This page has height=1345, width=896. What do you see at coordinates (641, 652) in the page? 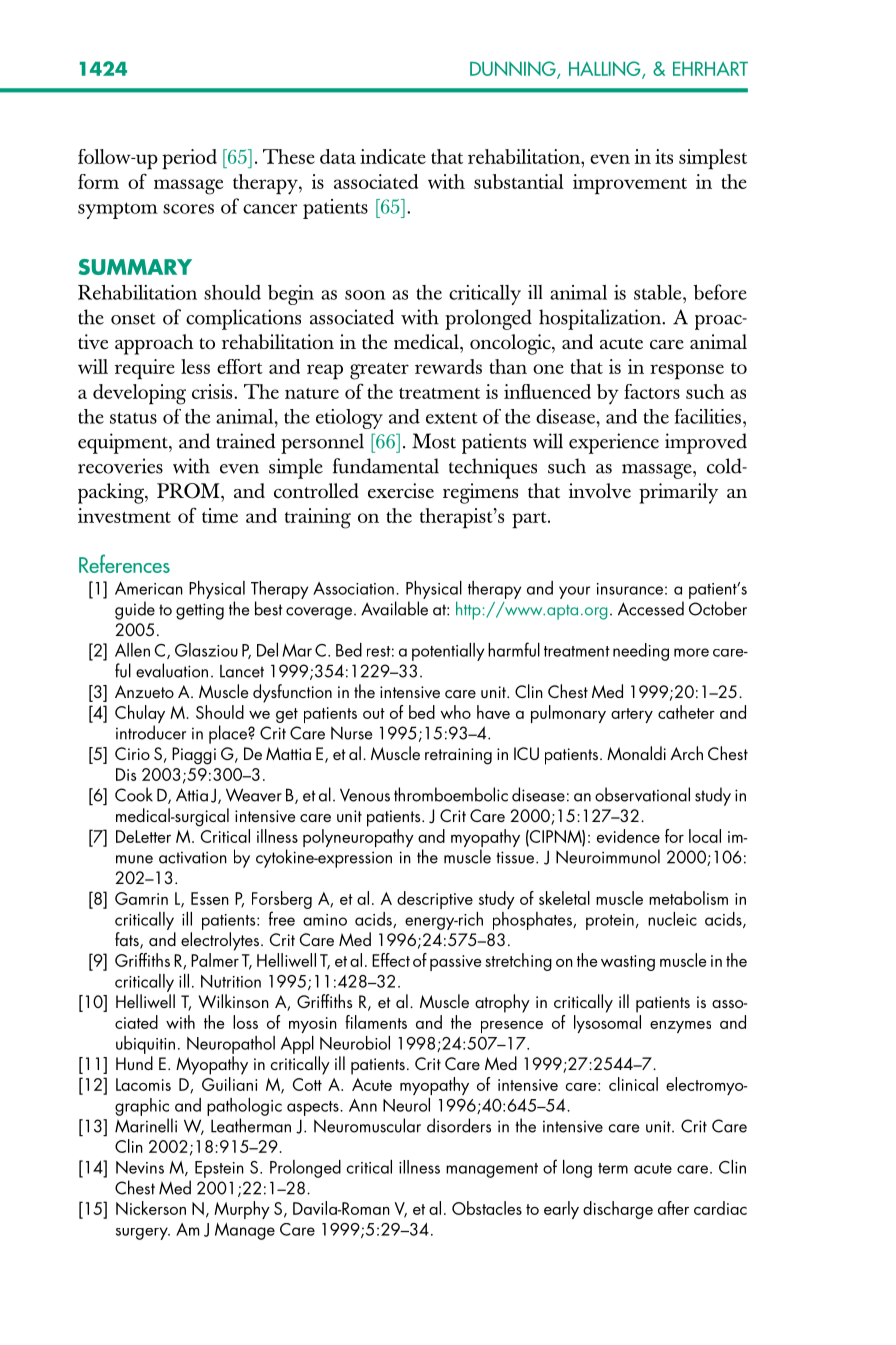
I see `needing` at bounding box center [641, 652].
